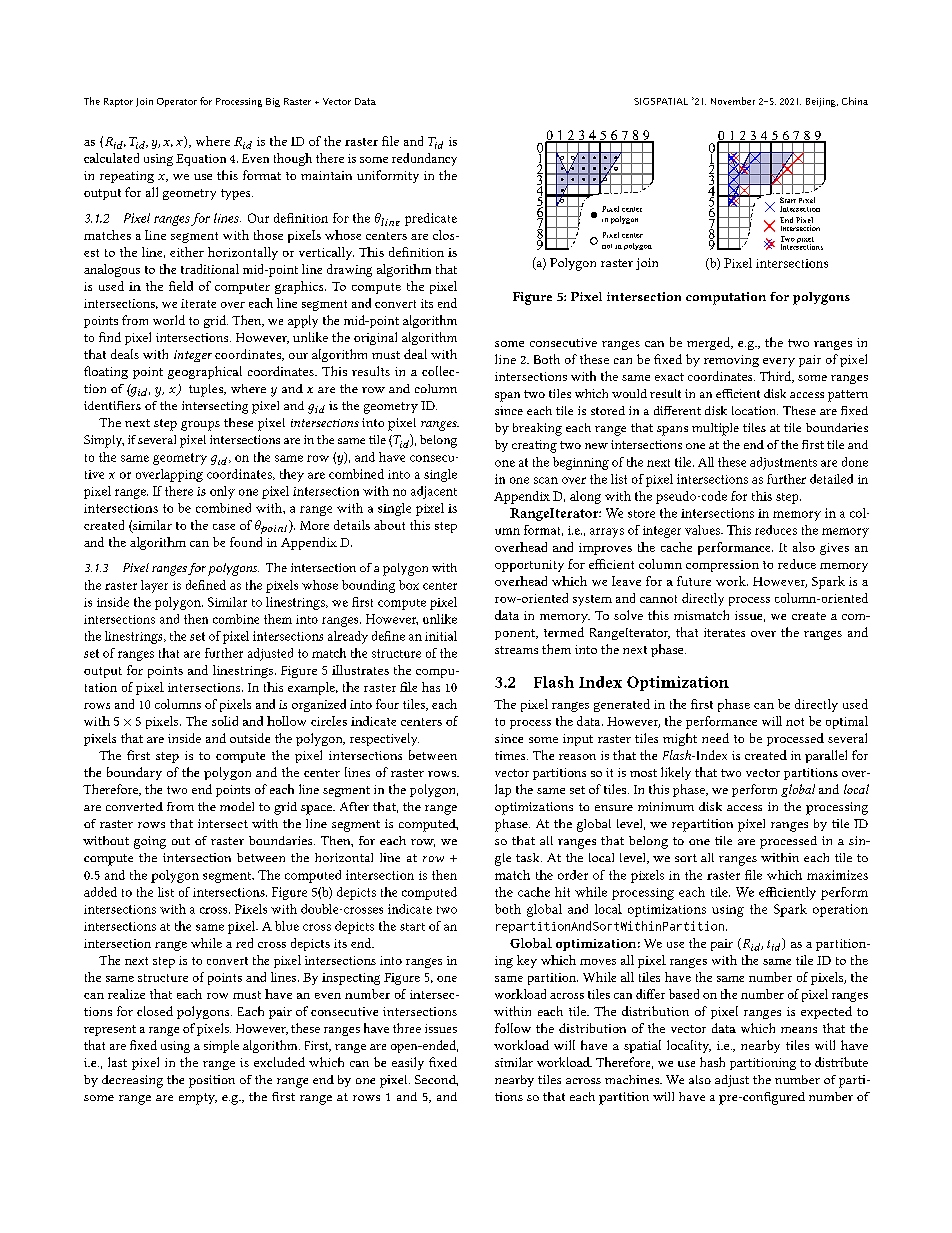 The width and height of the screenshot is (952, 1233). I want to click on redundancy, so click(424, 159).
